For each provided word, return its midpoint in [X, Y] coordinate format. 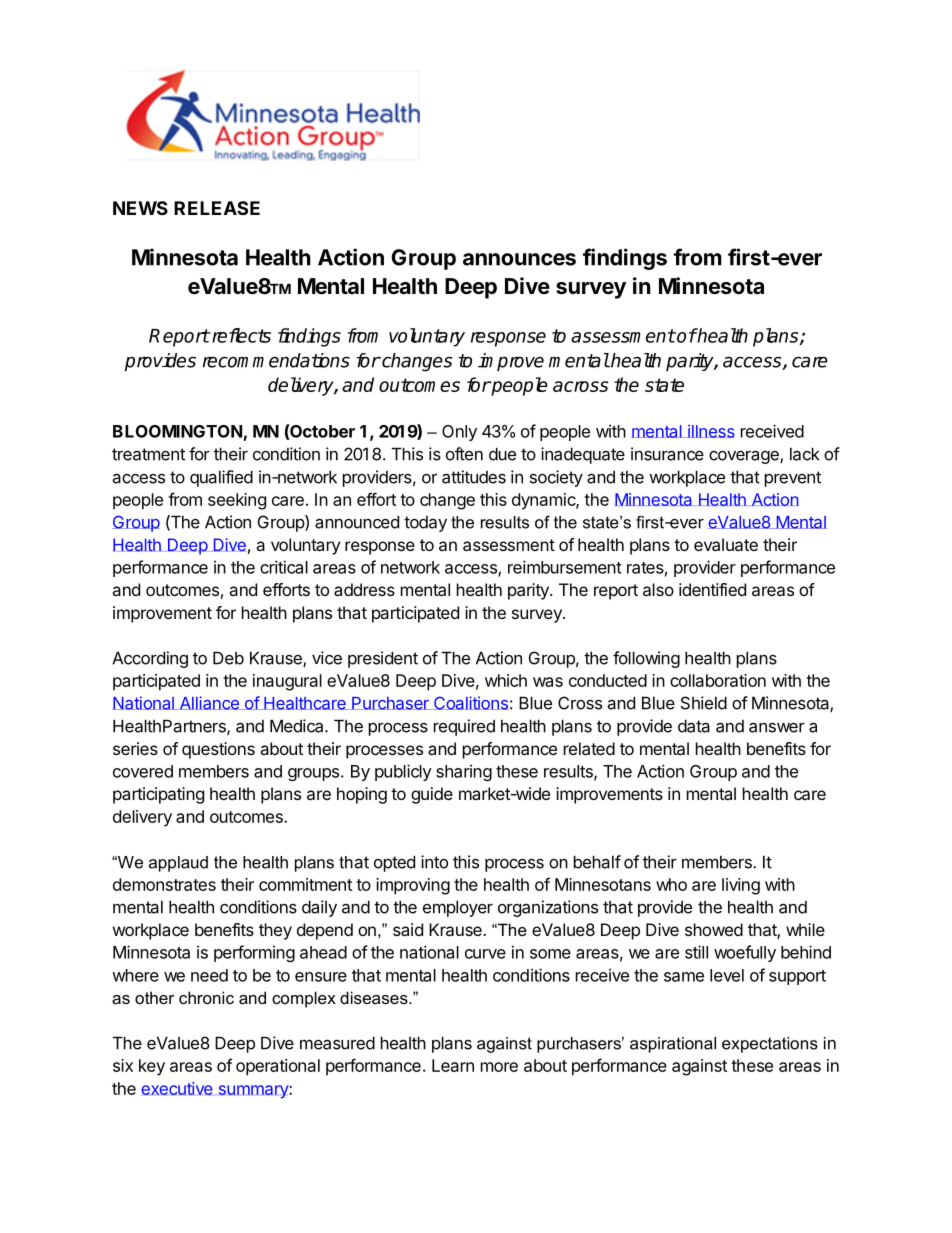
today [425, 524]
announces [519, 259]
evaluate [726, 544]
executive [177, 1088]
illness [710, 431]
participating [158, 795]
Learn [453, 1065]
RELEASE [217, 208]
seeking [237, 501]
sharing [464, 772]
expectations [770, 1045]
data [694, 726]
